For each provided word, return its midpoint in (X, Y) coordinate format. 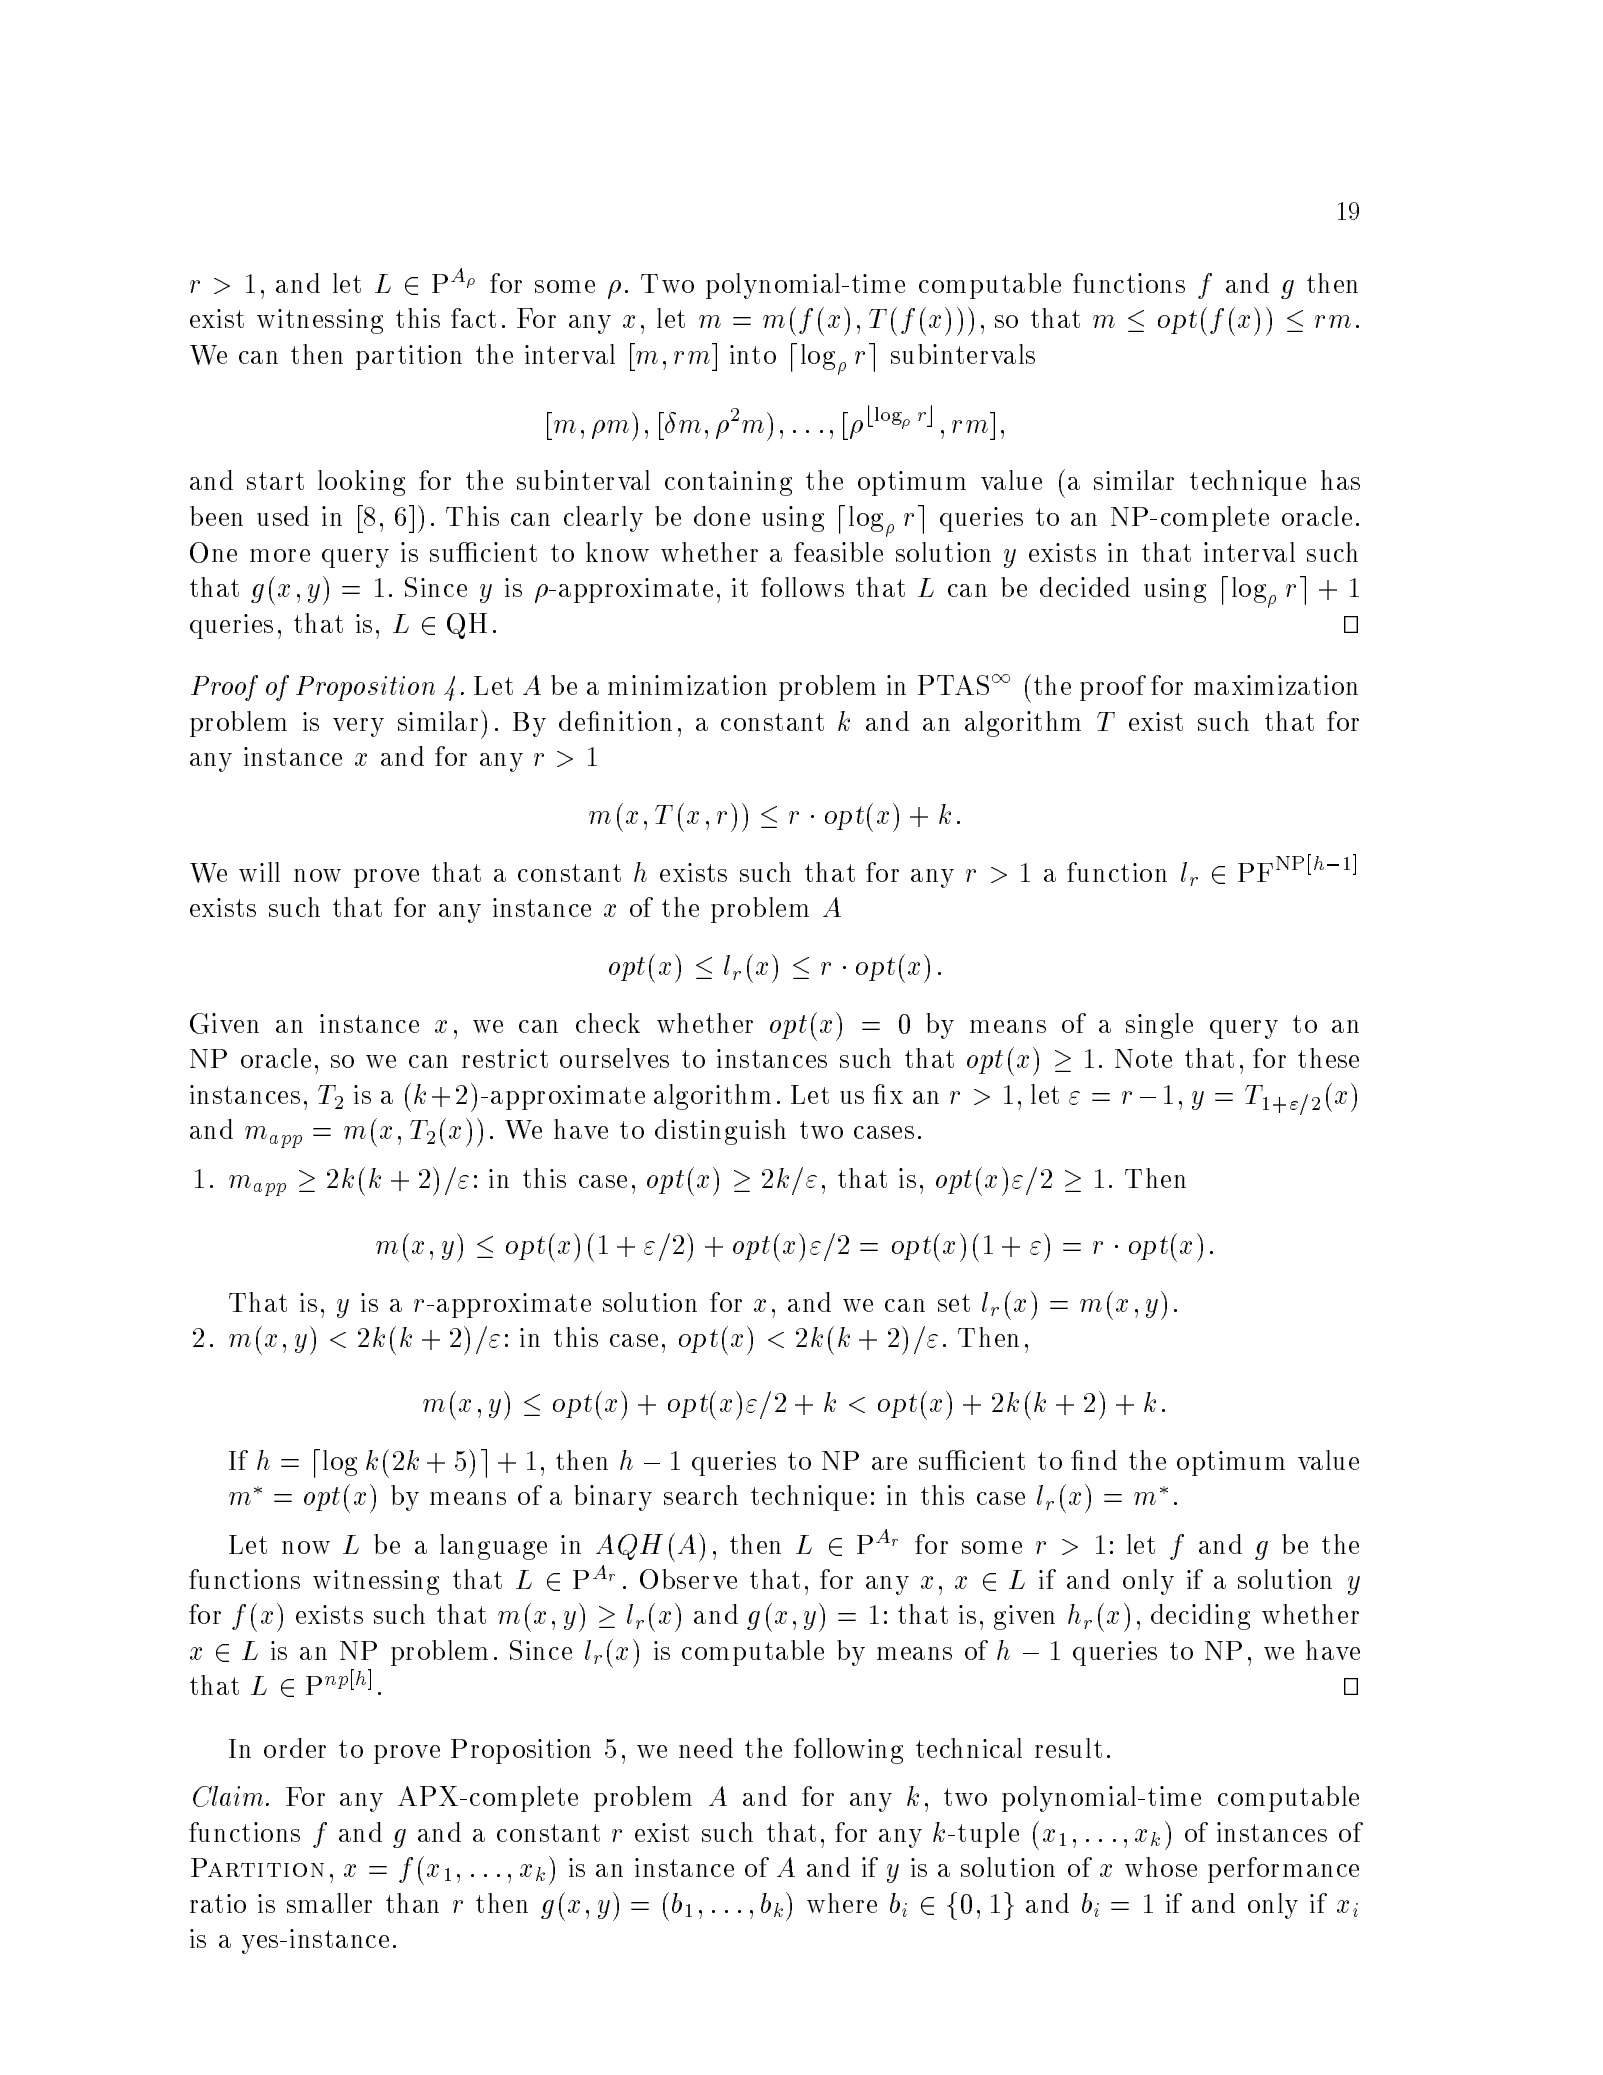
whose (1161, 1867)
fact (473, 318)
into (753, 354)
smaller (329, 1903)
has (1340, 480)
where (842, 1903)
